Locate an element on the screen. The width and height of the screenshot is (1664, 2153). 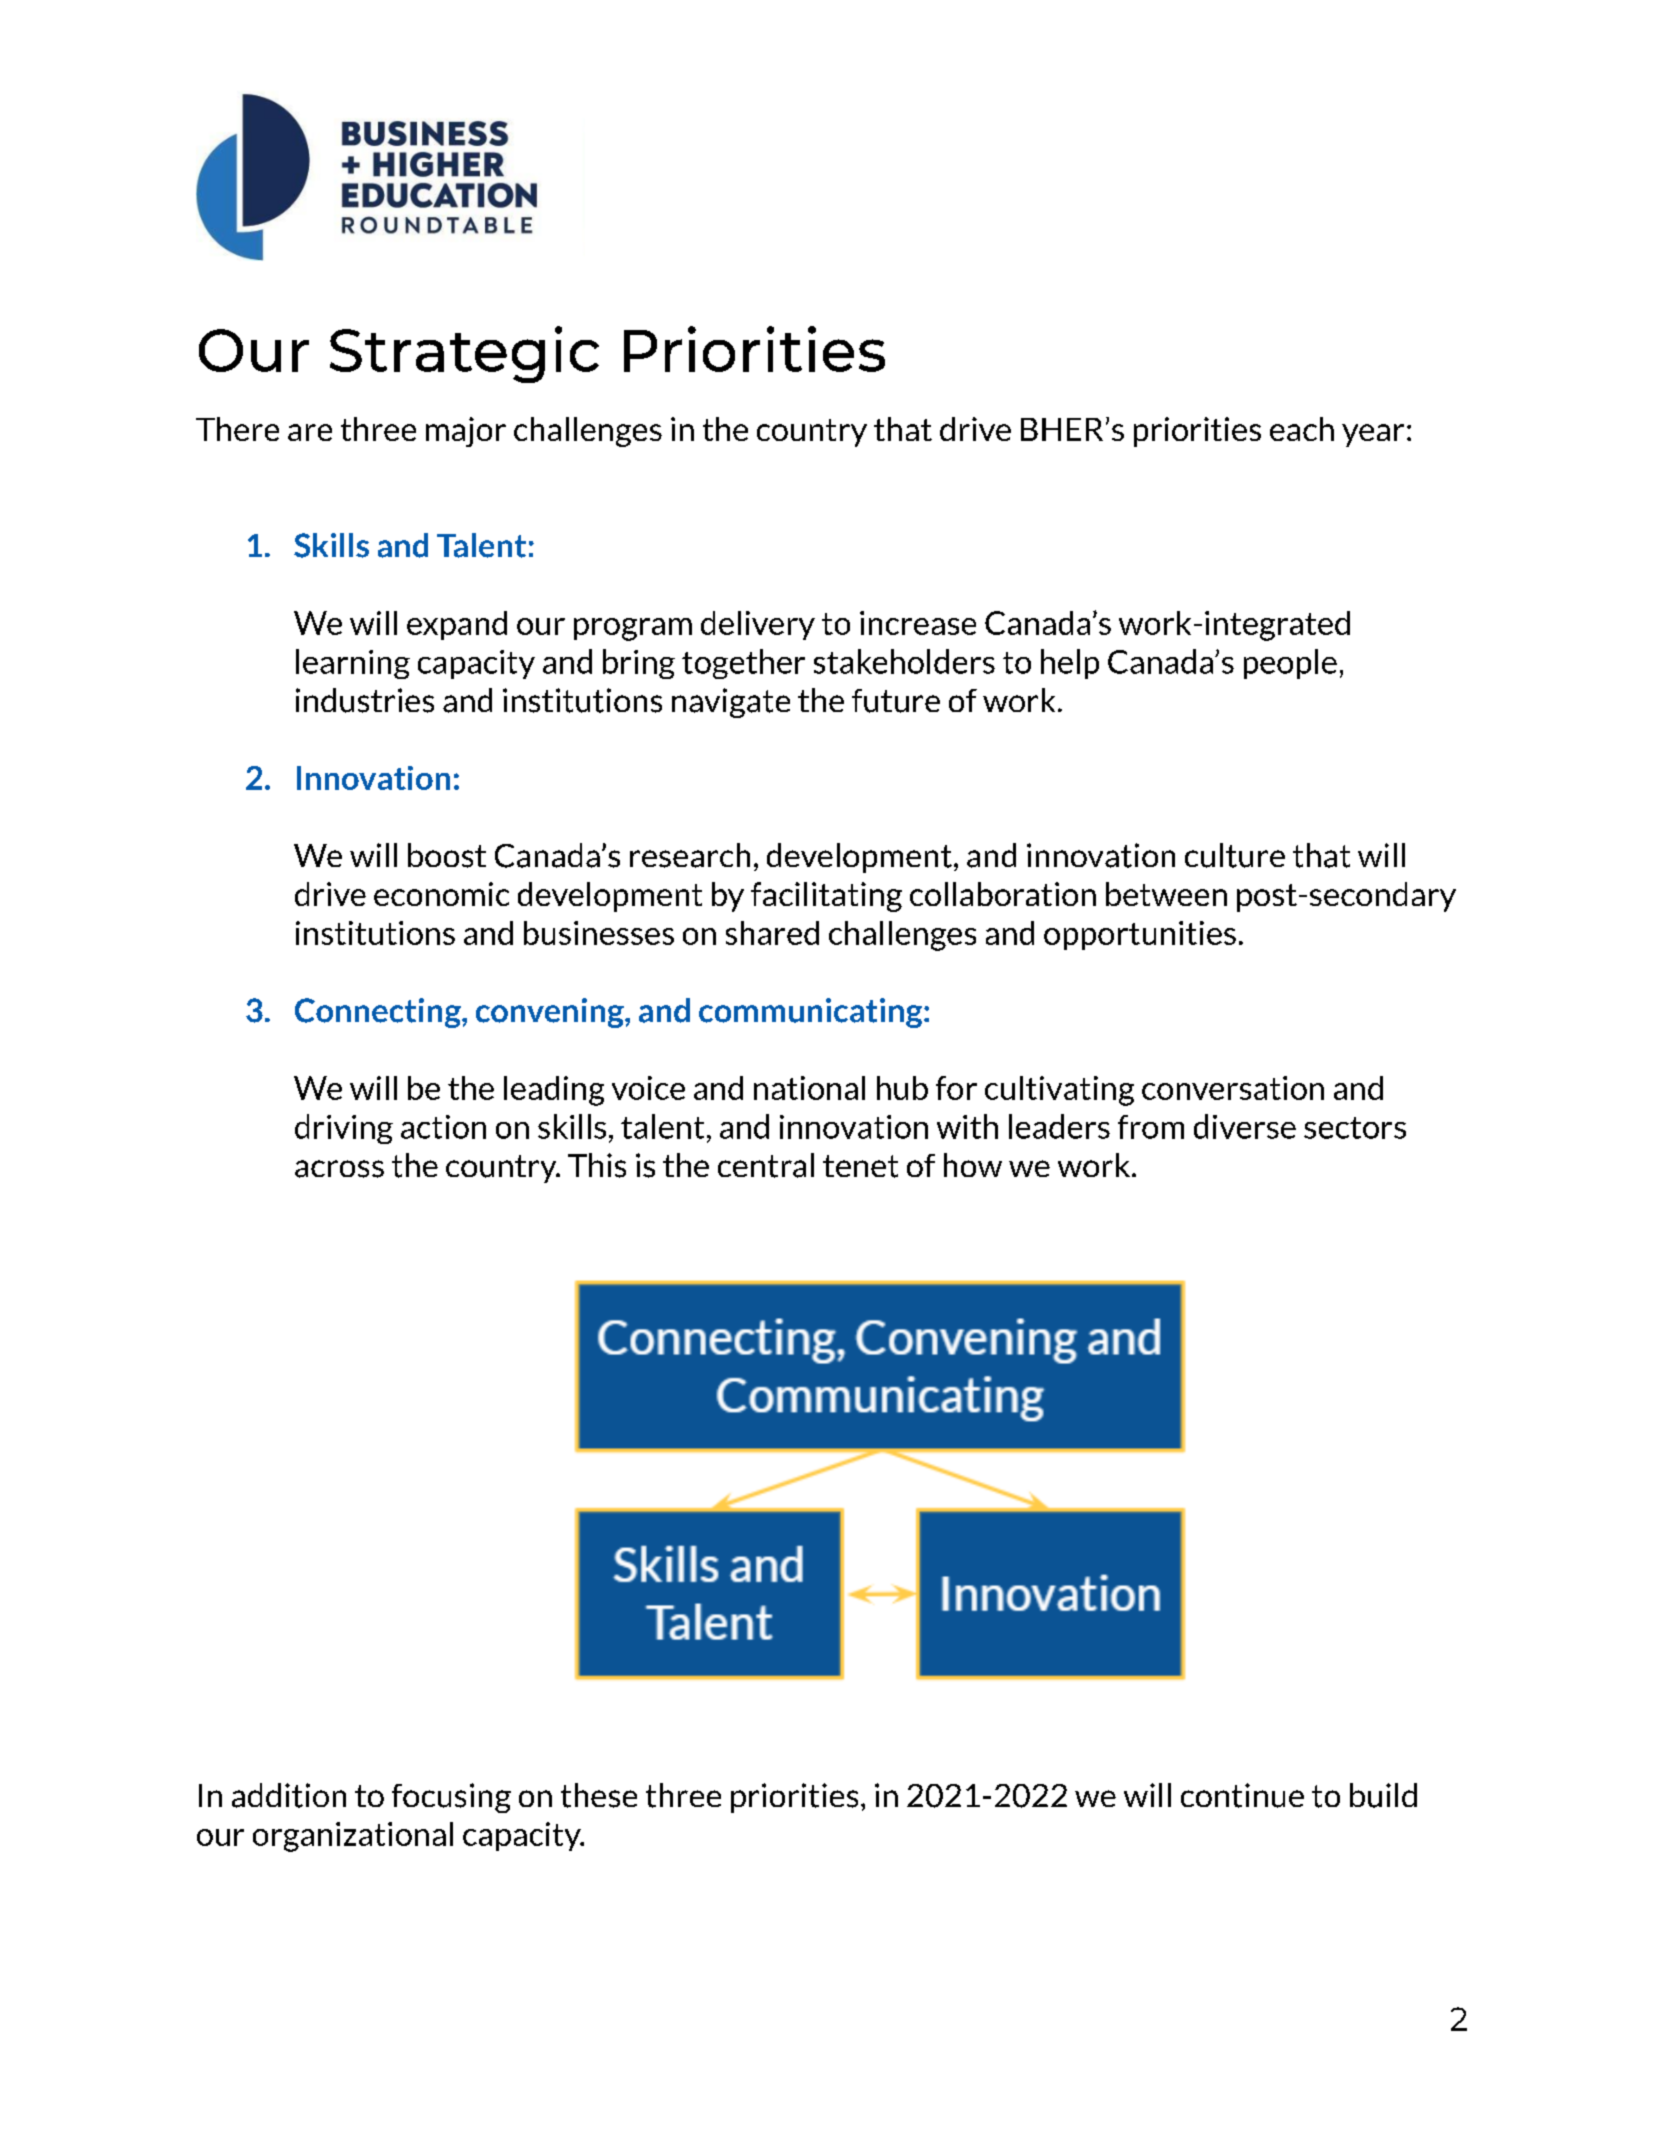
organizational is located at coordinates (353, 1837).
